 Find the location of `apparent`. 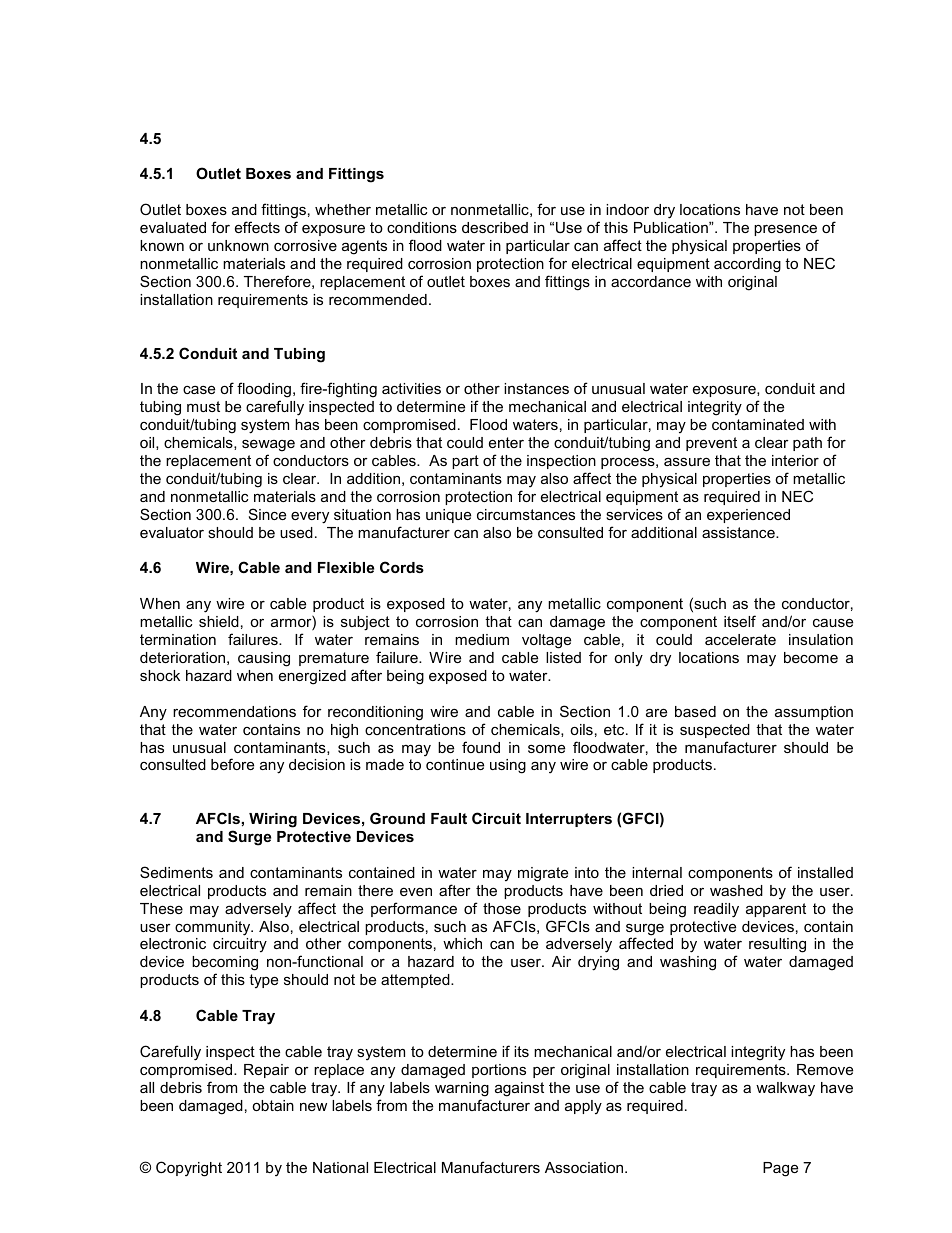

apparent is located at coordinates (776, 910).
